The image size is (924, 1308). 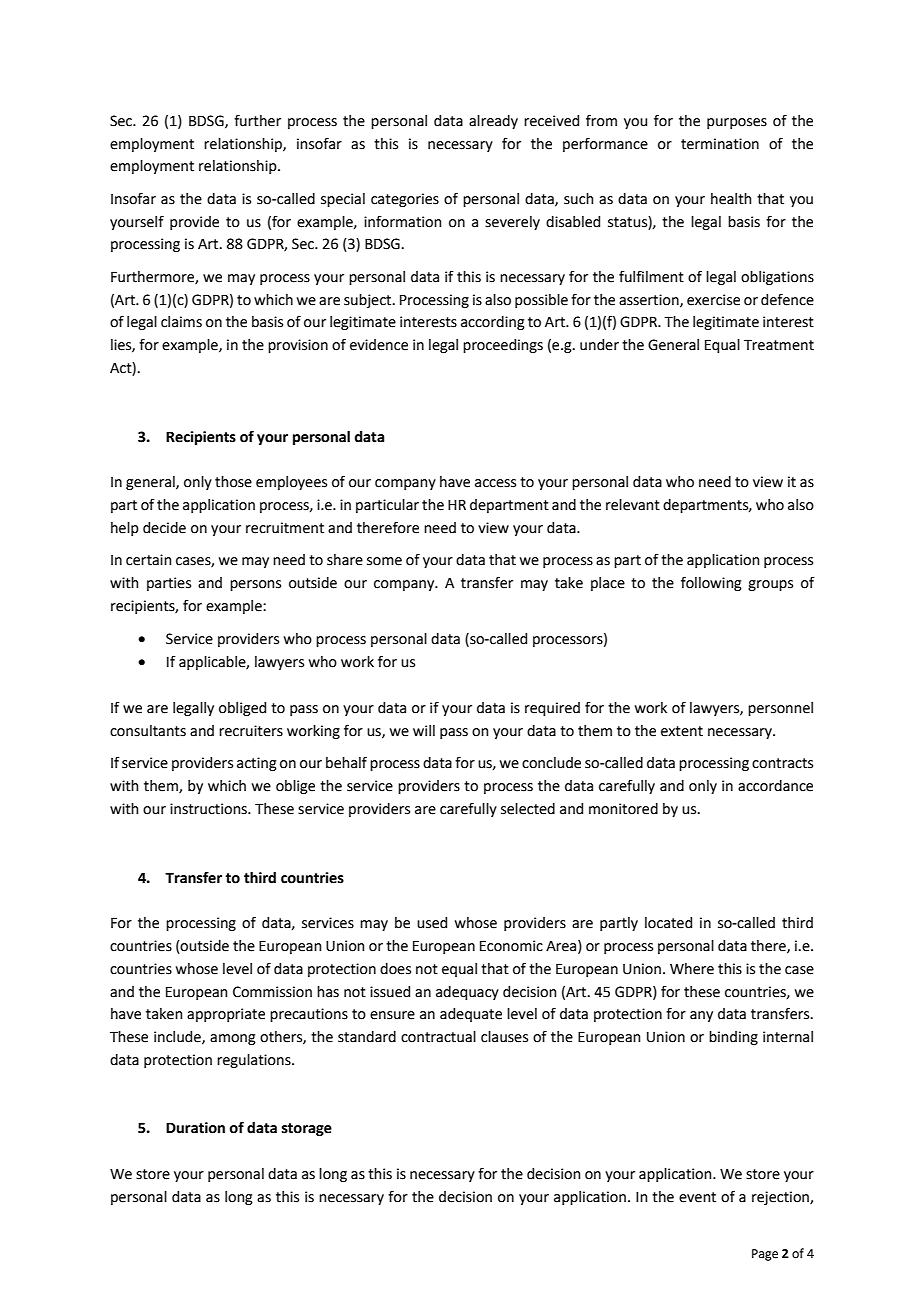 I want to click on Treatment, so click(x=779, y=345).
